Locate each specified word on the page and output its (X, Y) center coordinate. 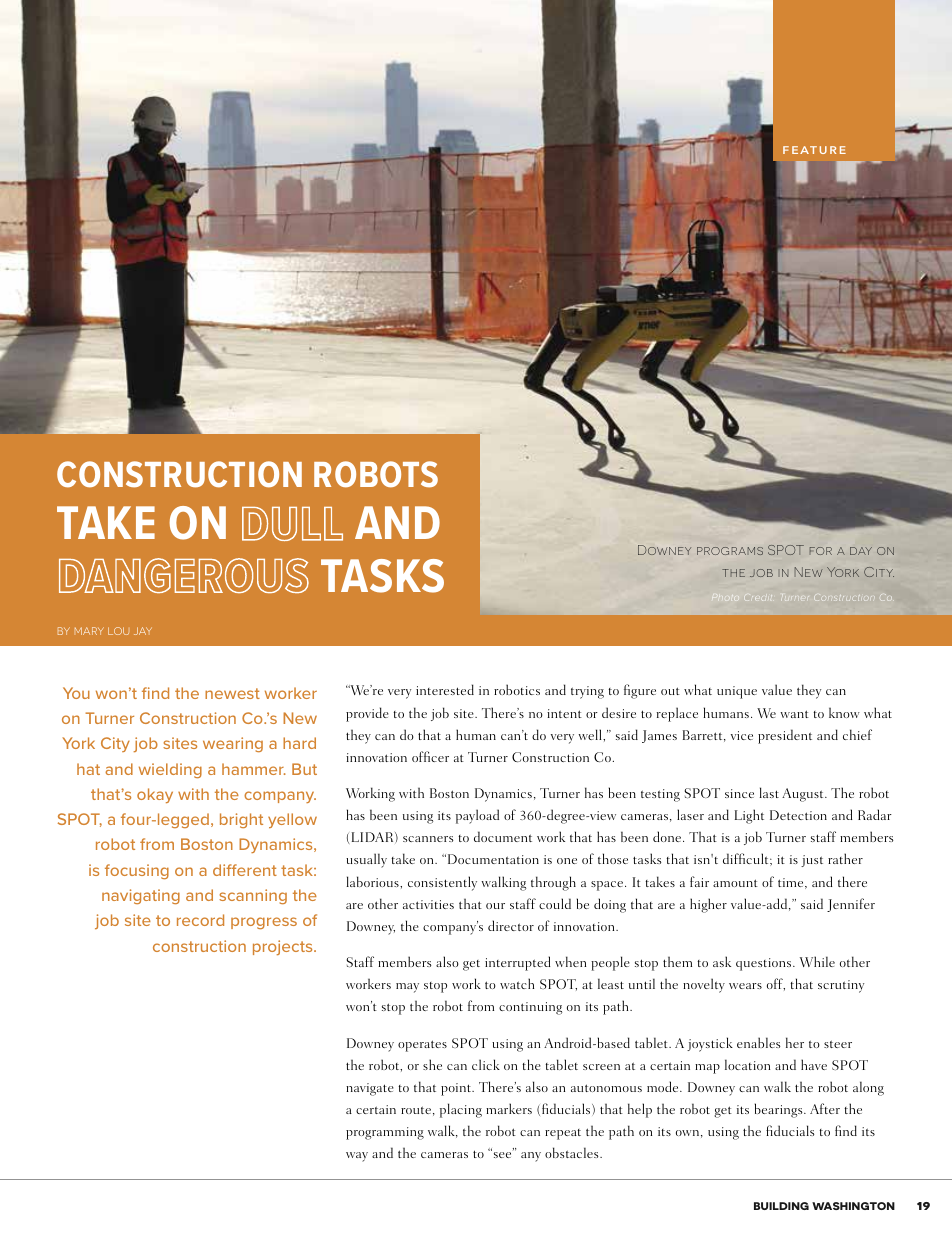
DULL (292, 524)
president (785, 736)
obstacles (573, 1152)
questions (765, 964)
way (357, 1157)
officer (430, 756)
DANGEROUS (184, 575)
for (820, 551)
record (200, 920)
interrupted (517, 963)
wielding (170, 770)
